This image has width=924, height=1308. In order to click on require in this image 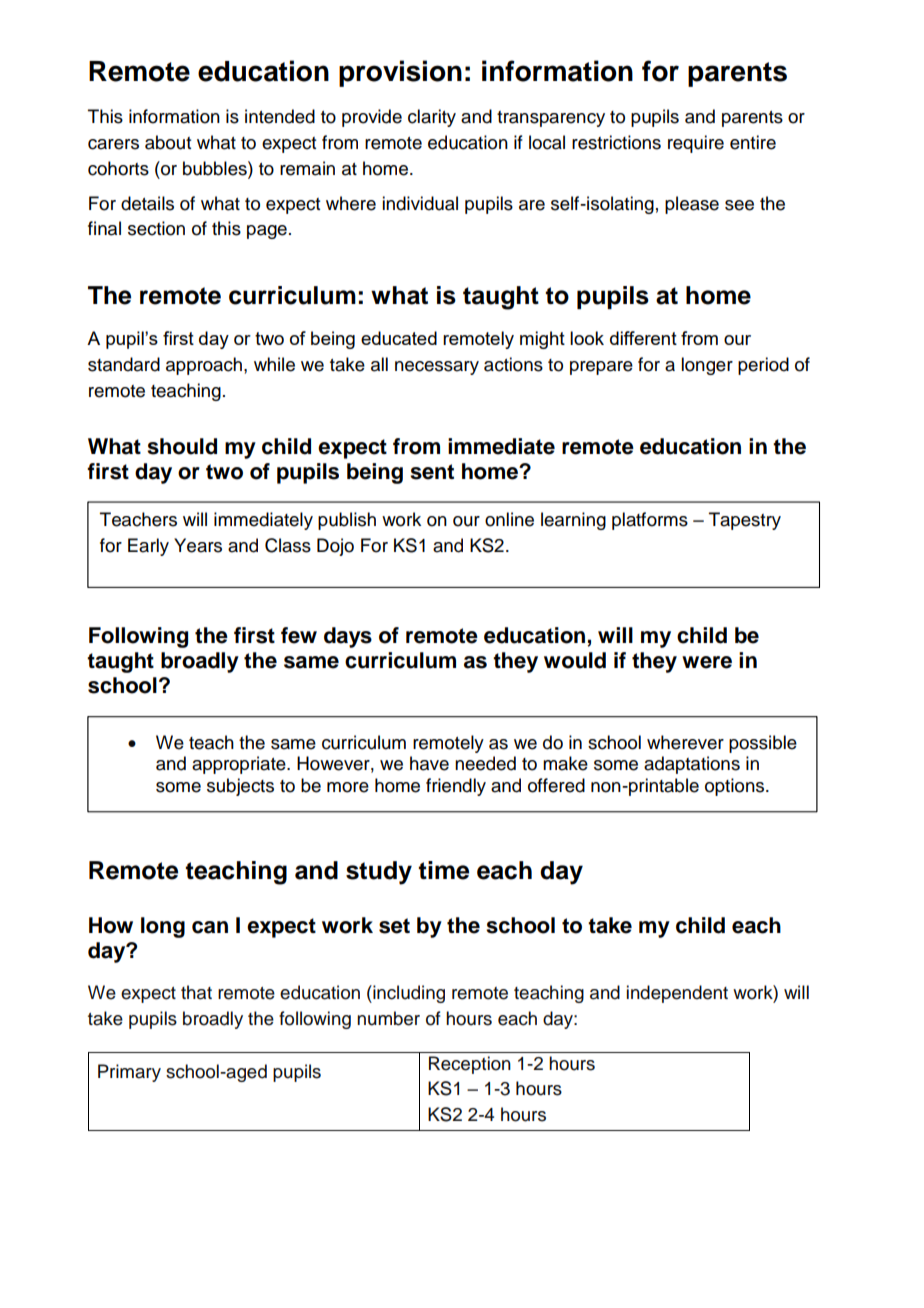, I will do `click(696, 144)`.
